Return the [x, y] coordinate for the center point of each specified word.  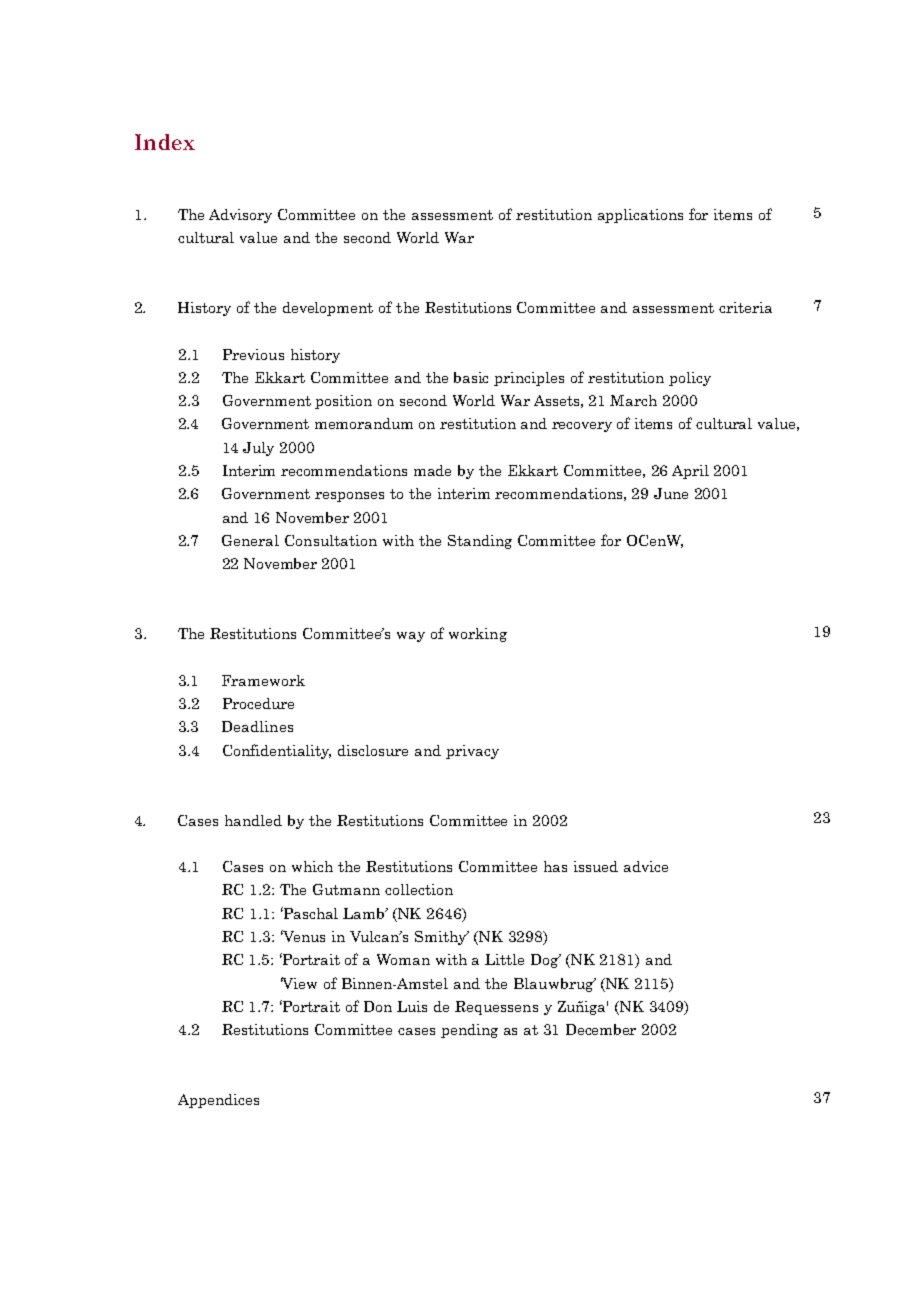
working [478, 635]
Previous [253, 354]
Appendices [218, 1101]
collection [419, 889]
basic [471, 377]
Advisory [240, 216]
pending [469, 1031]
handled [253, 820]
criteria [745, 307]
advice [646, 866]
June [671, 493]
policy [690, 379]
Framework [263, 680]
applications [640, 216]
